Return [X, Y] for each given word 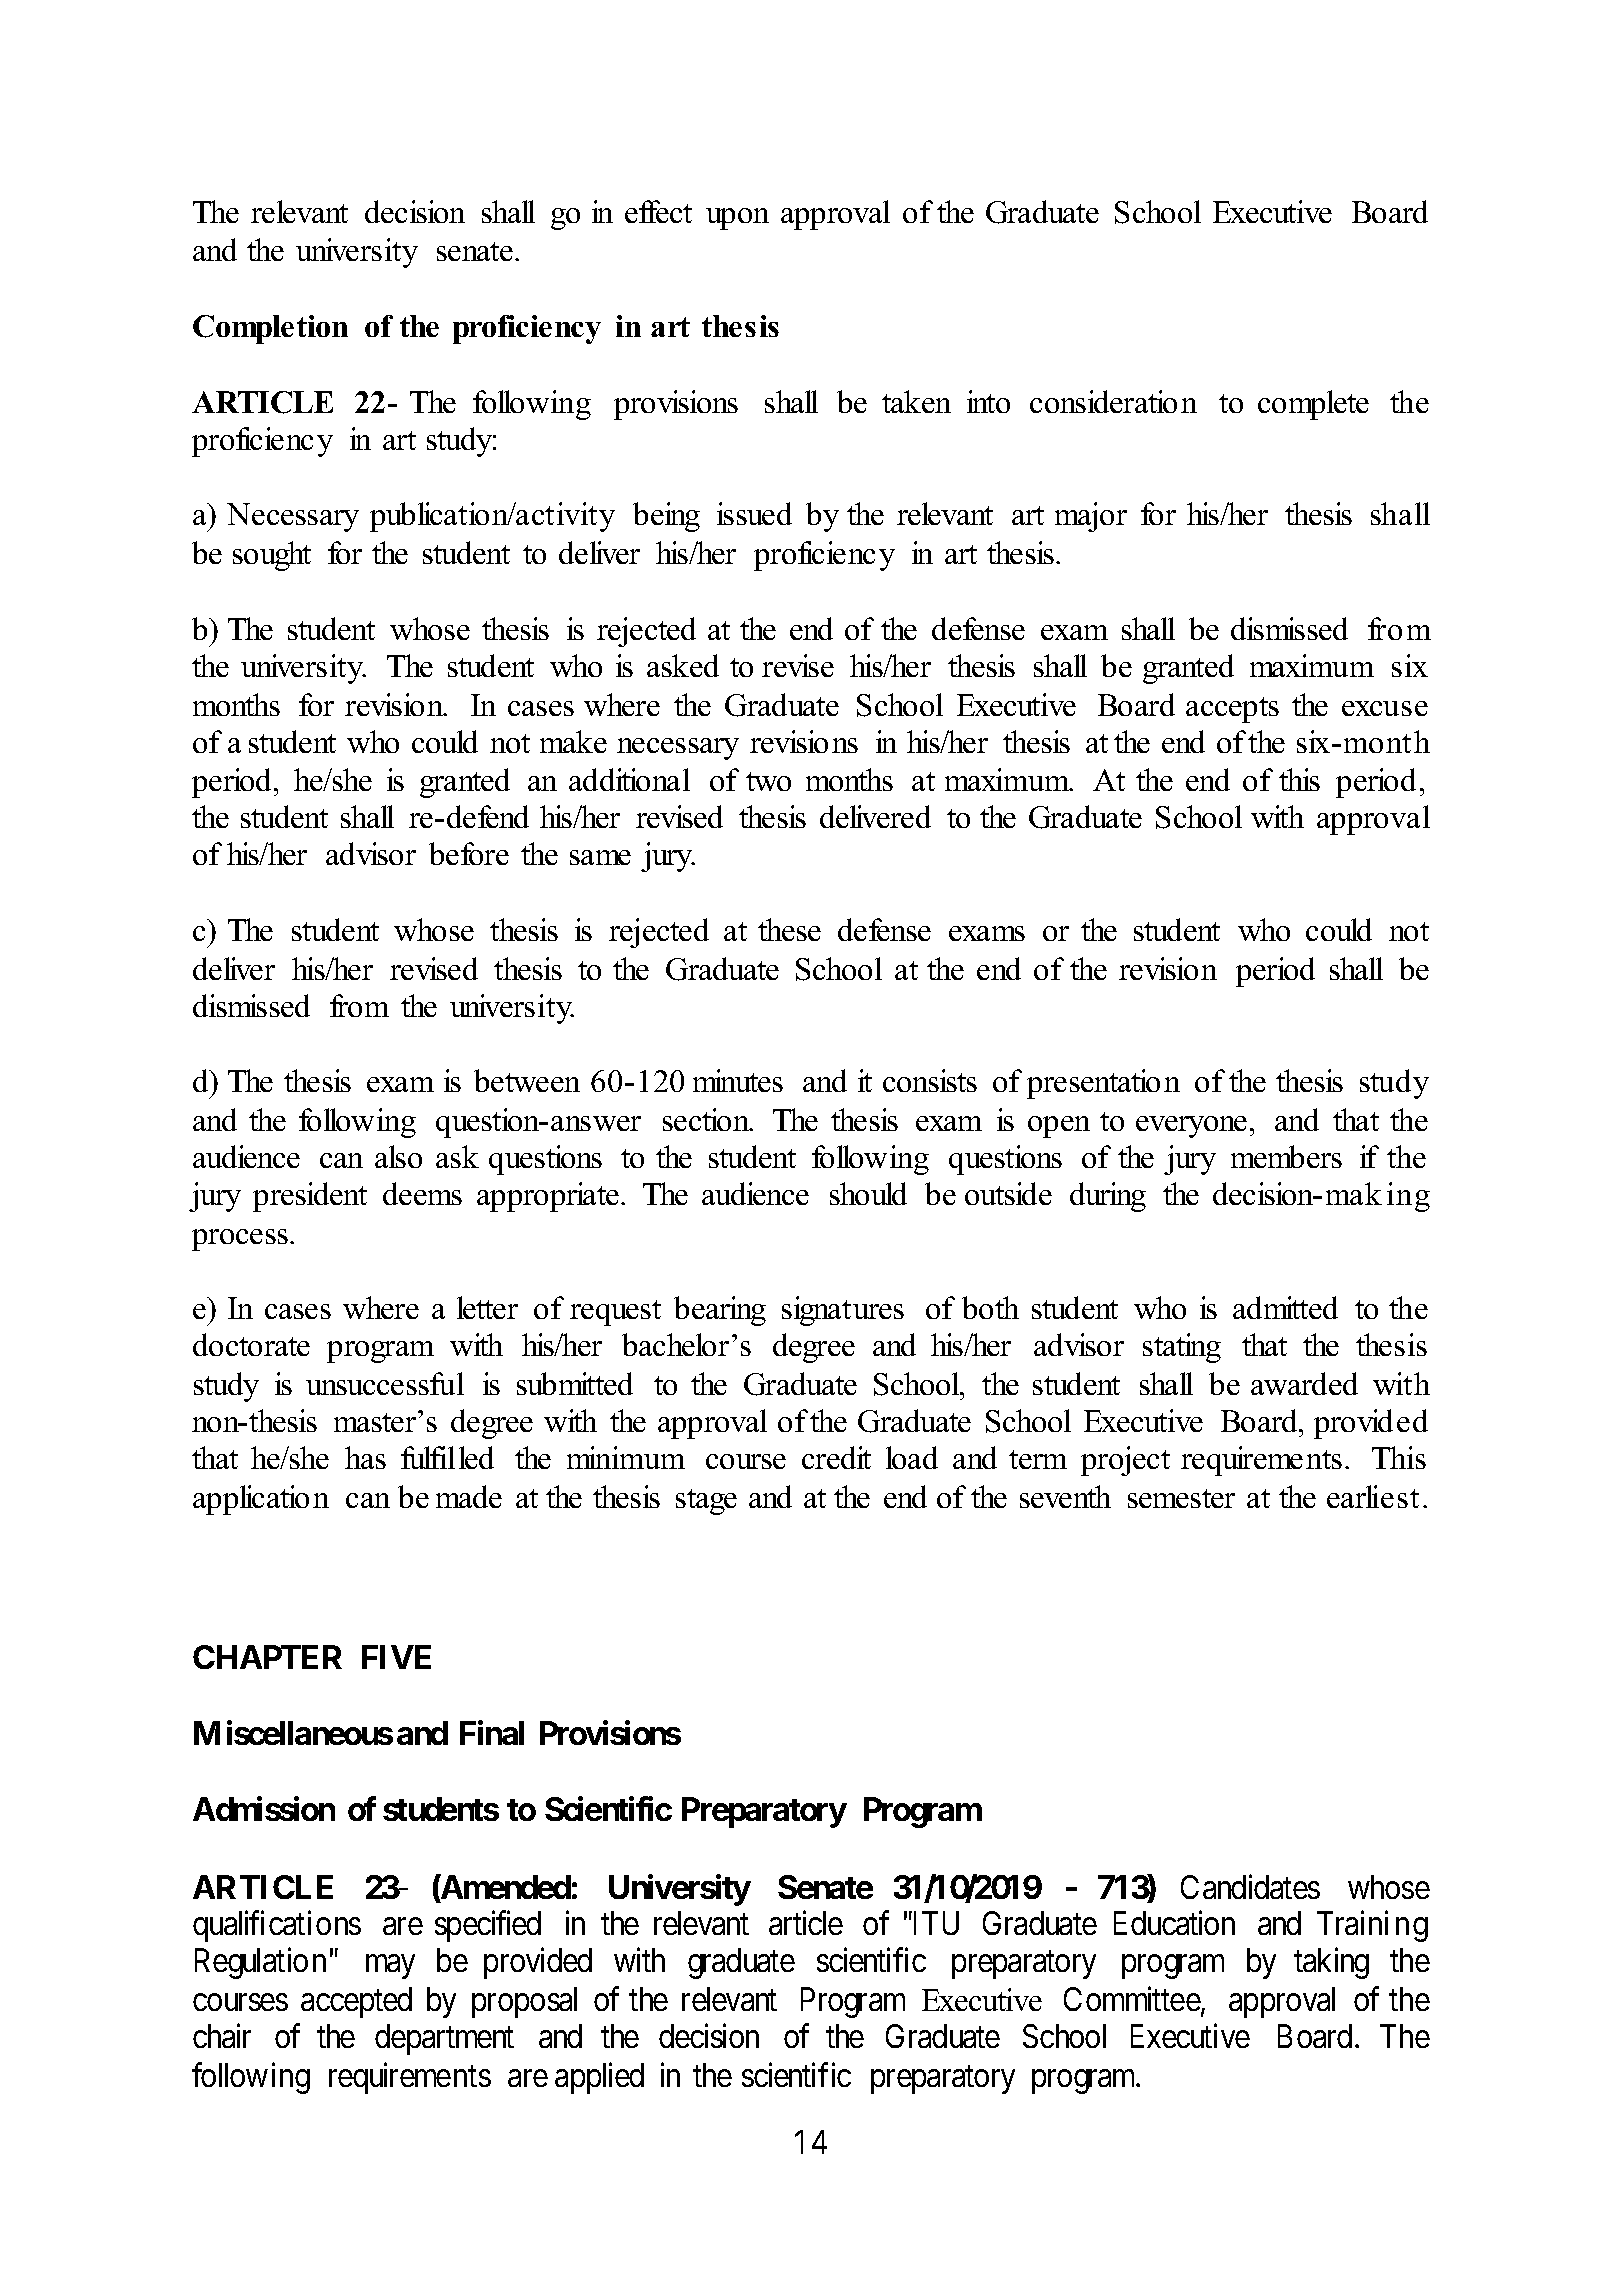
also [398, 1156]
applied [599, 2078]
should [868, 1193]
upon [737, 219]
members [1286, 1156]
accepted [356, 2002]
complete [1313, 405]
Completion [270, 329]
